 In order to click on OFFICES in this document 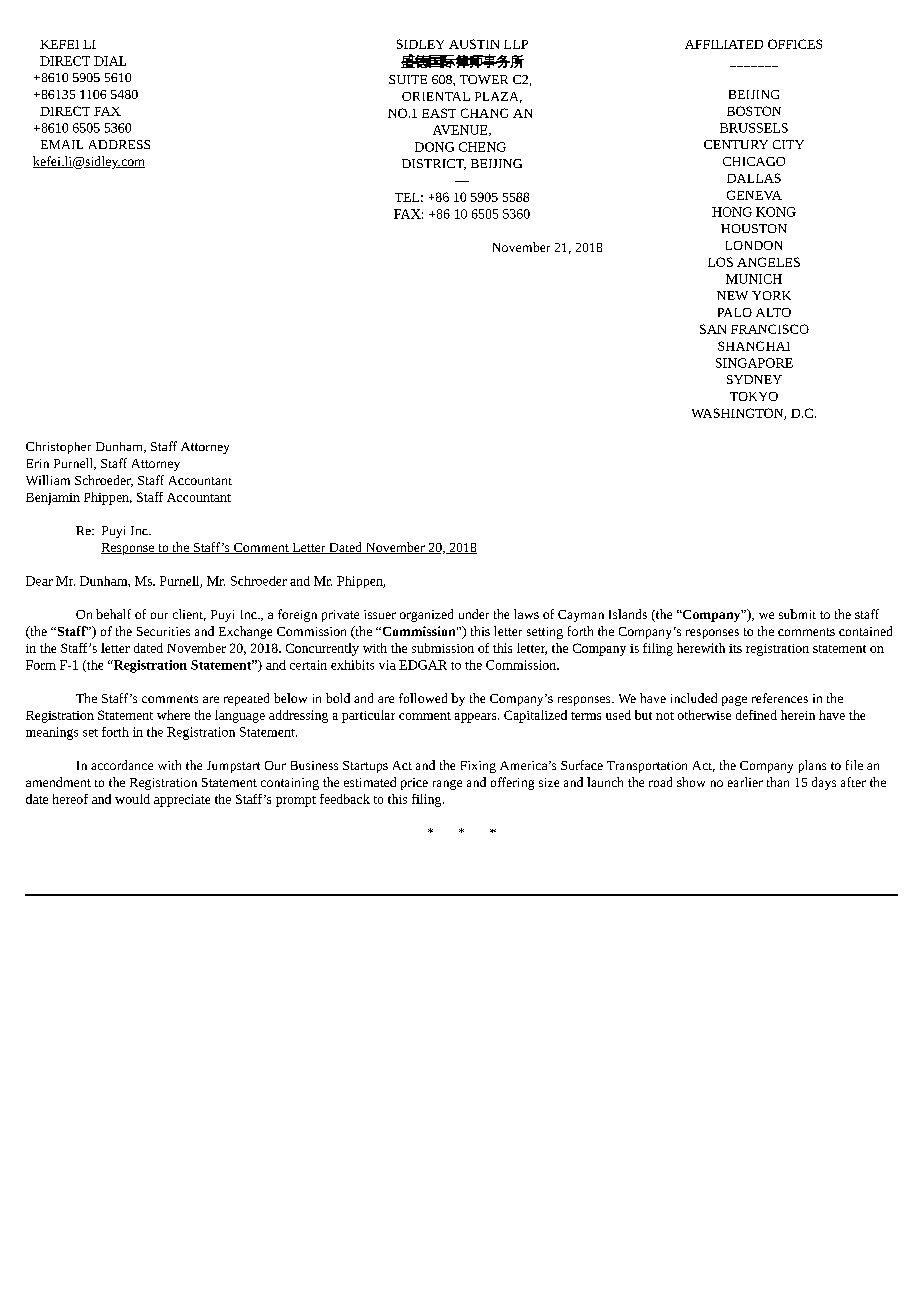, I will do `click(795, 44)`.
